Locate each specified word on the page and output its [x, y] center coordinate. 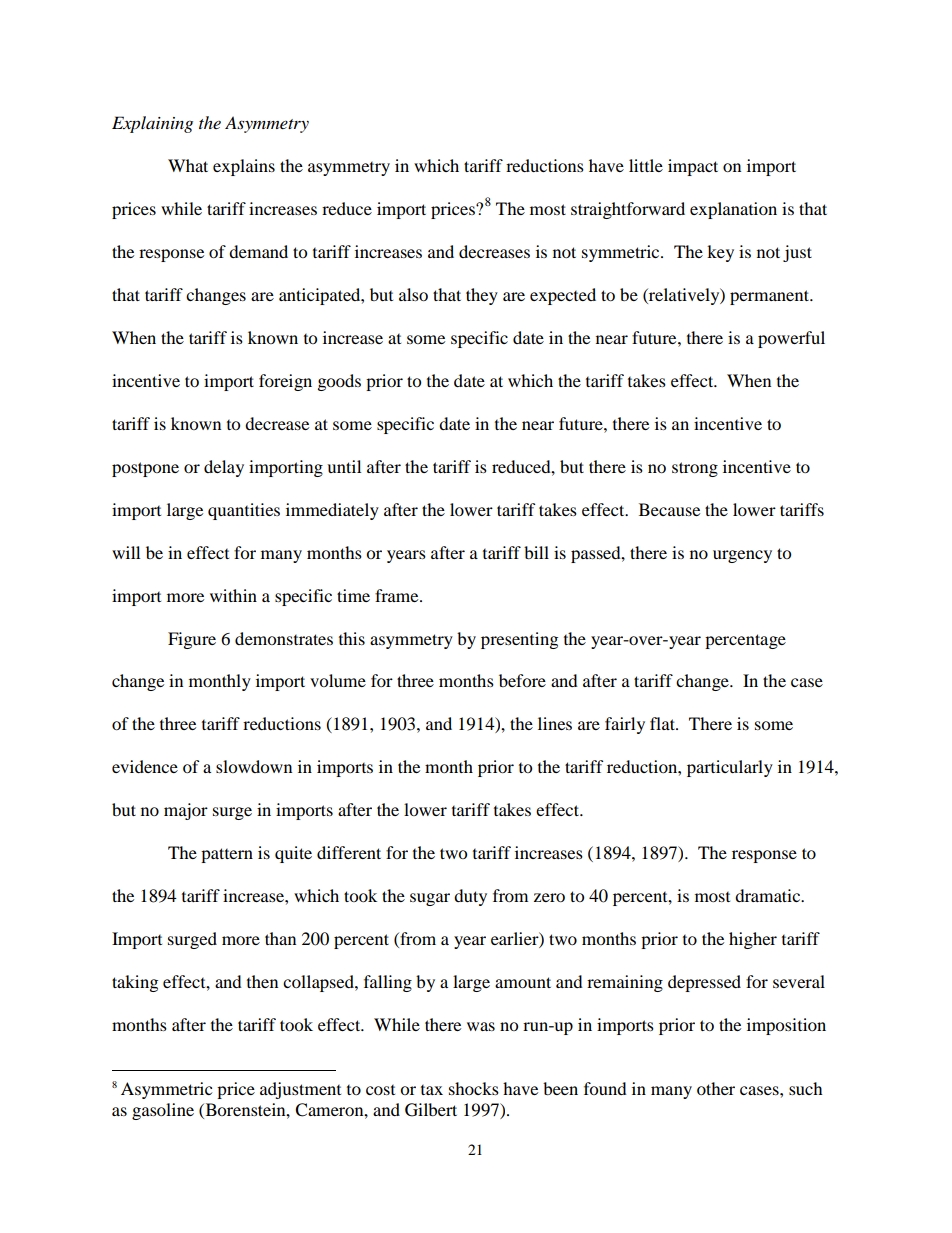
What [188, 165]
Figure [192, 640]
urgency [742, 556]
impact [693, 167]
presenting [519, 640]
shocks [474, 1088]
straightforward [628, 210]
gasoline [163, 1111]
